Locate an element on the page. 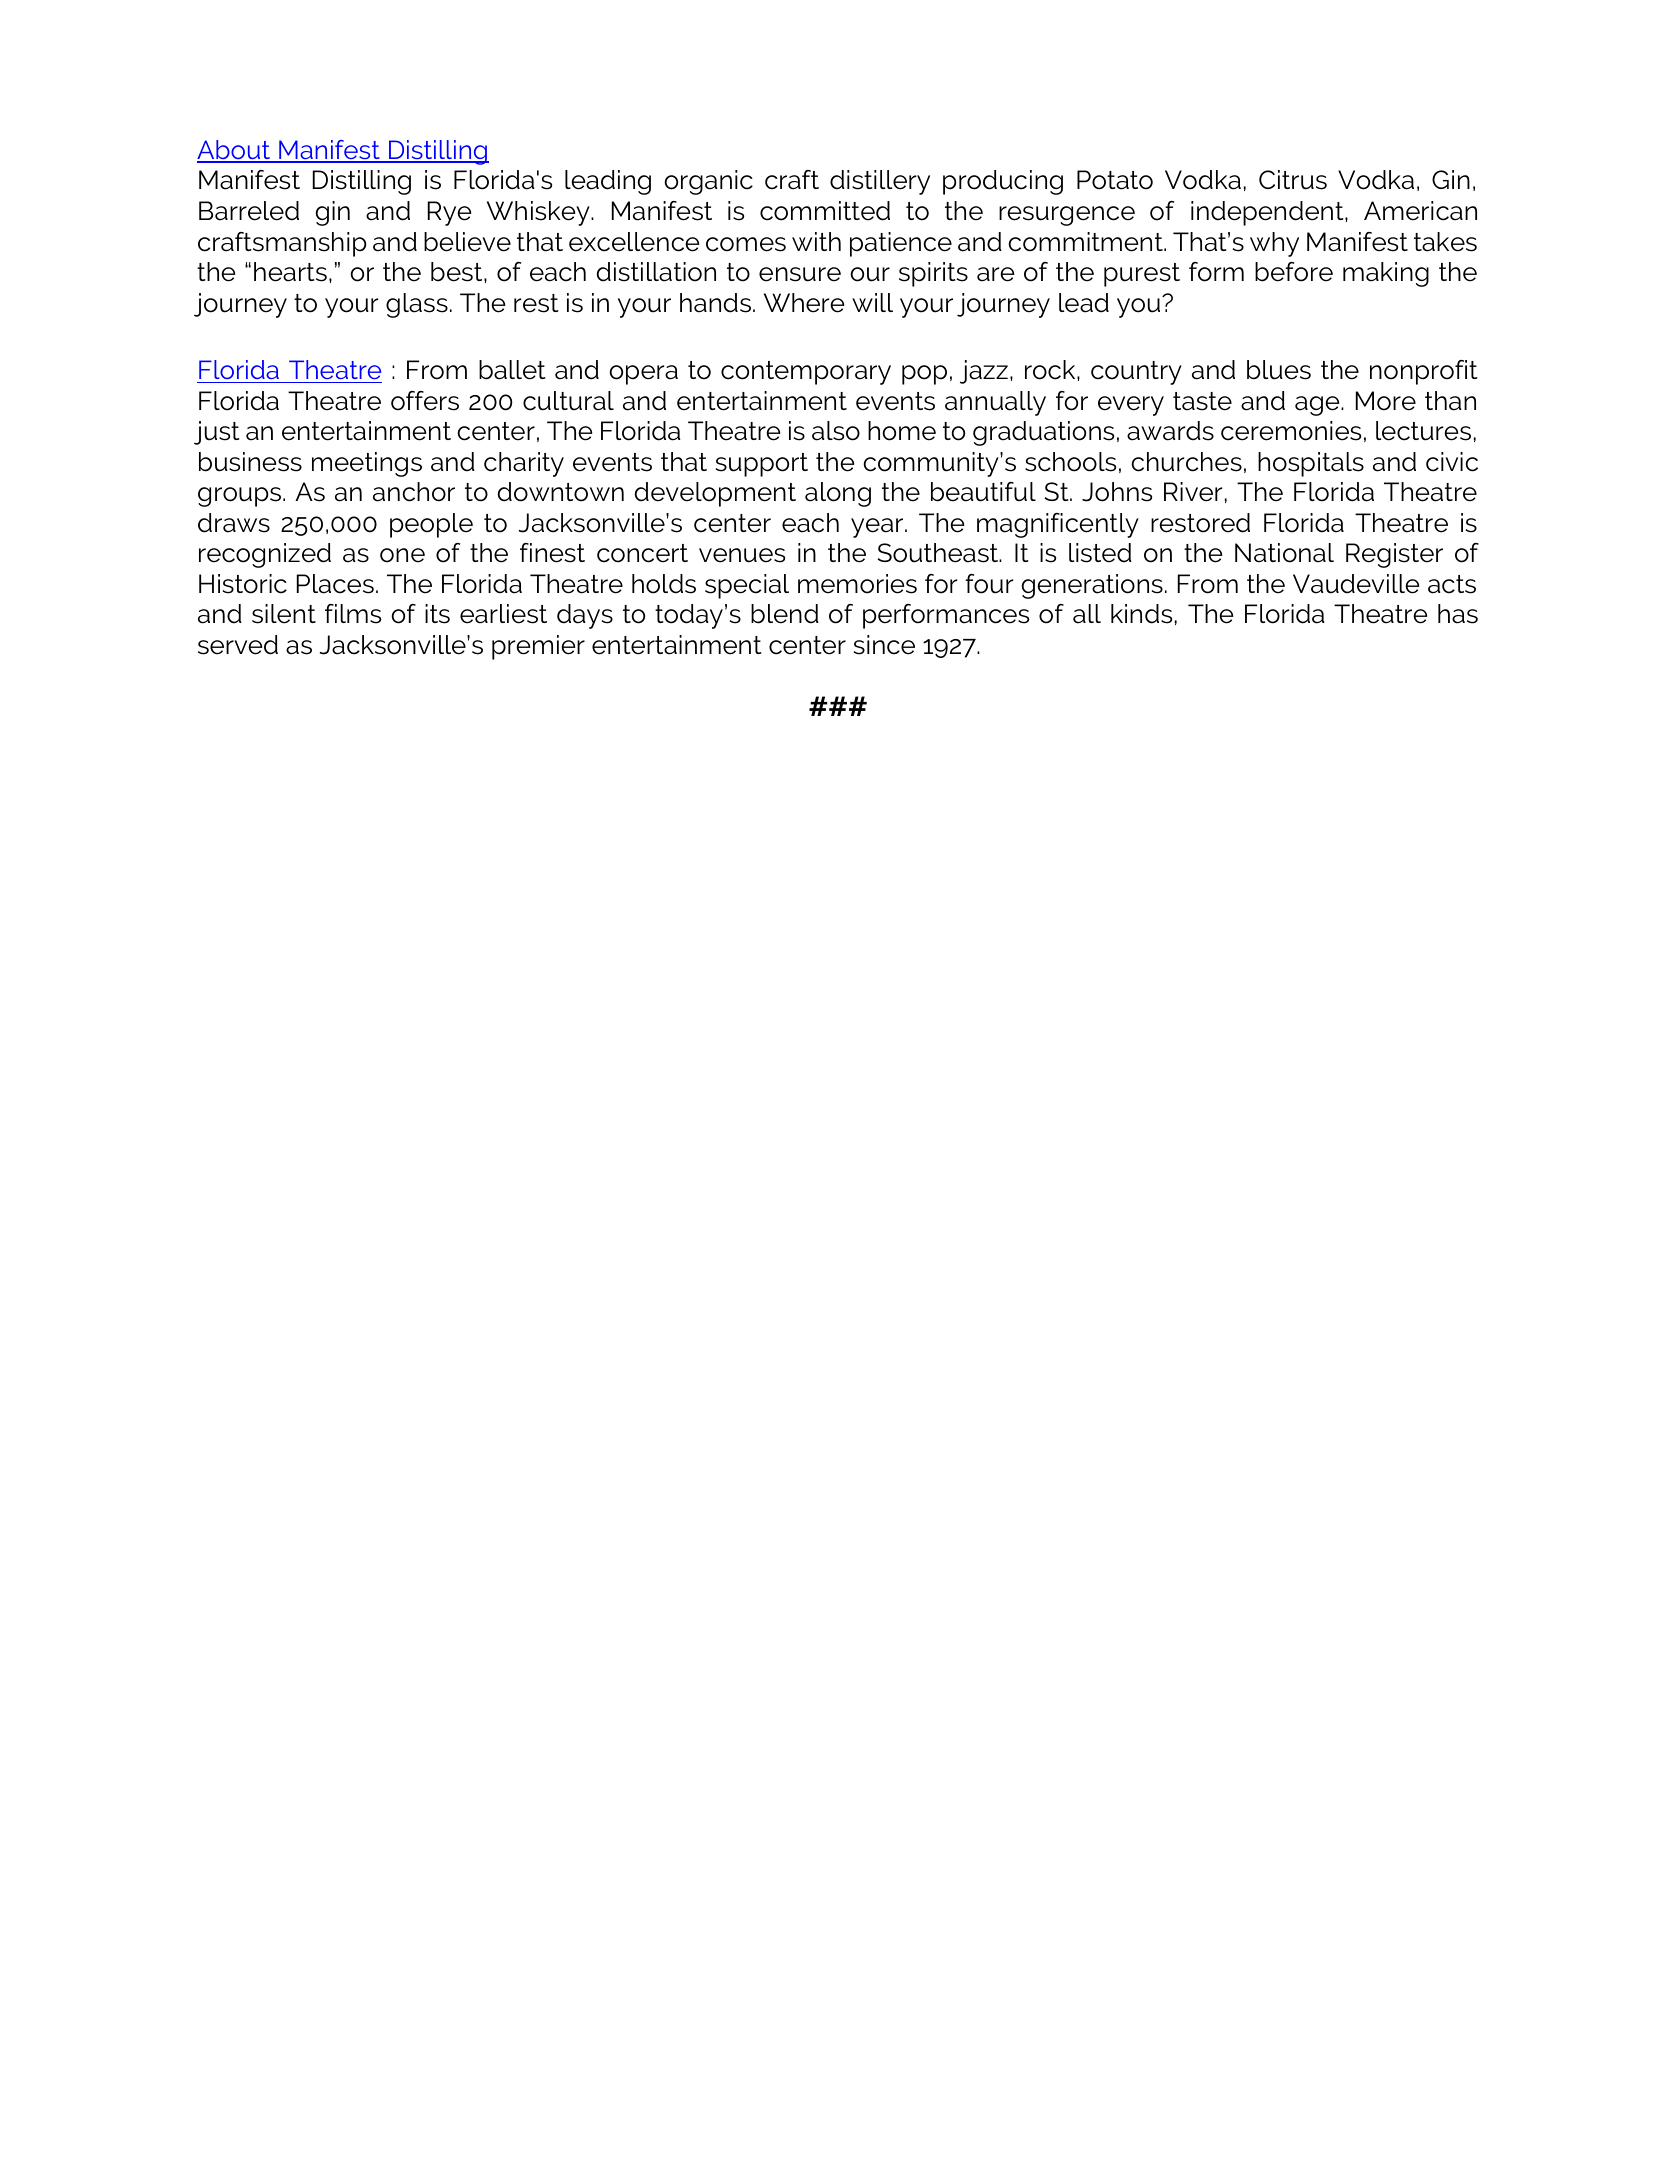 The height and width of the document is (2169, 1676). hospitals is located at coordinates (1311, 464).
